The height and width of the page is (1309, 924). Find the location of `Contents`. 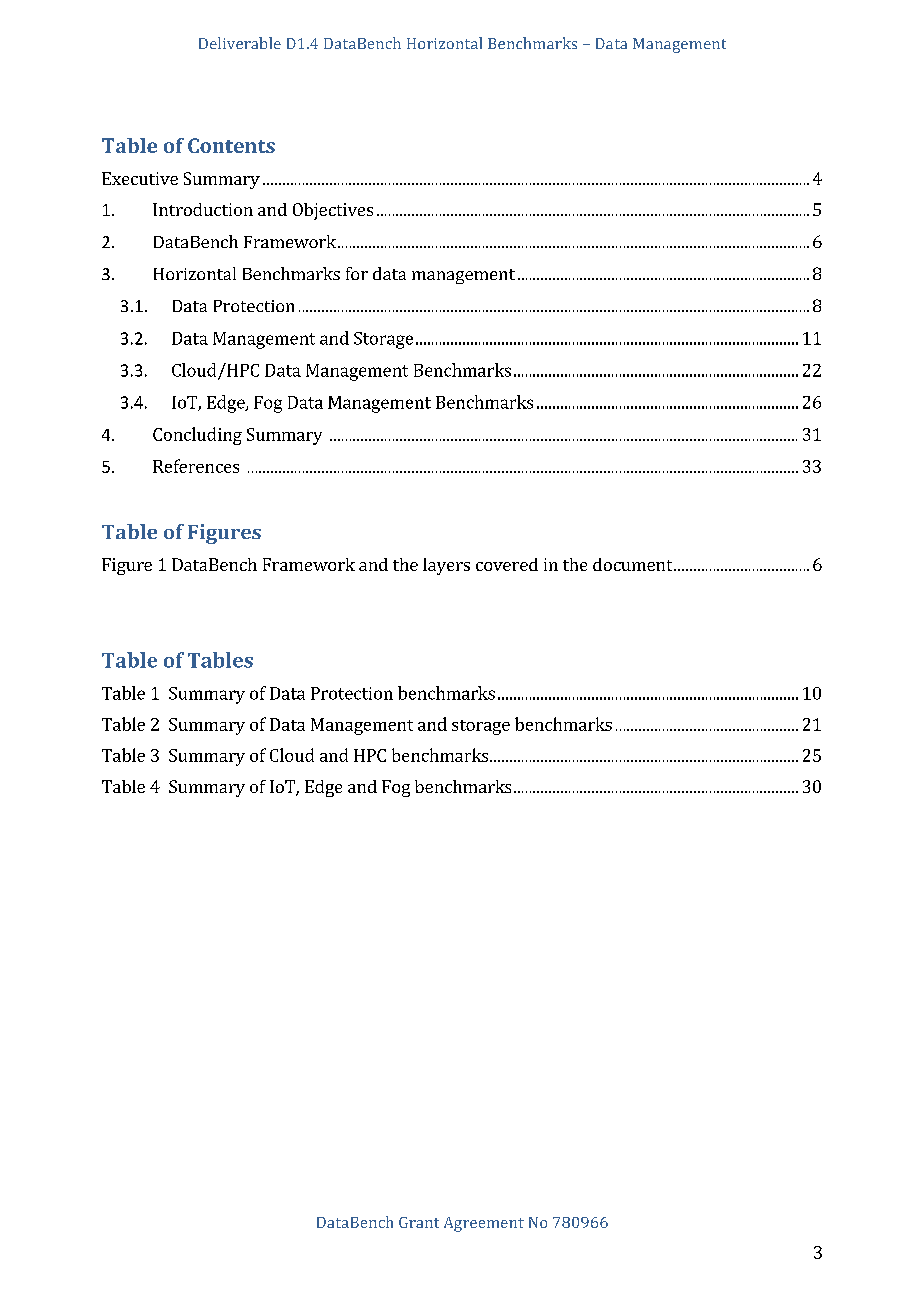

Contents is located at coordinates (231, 145).
